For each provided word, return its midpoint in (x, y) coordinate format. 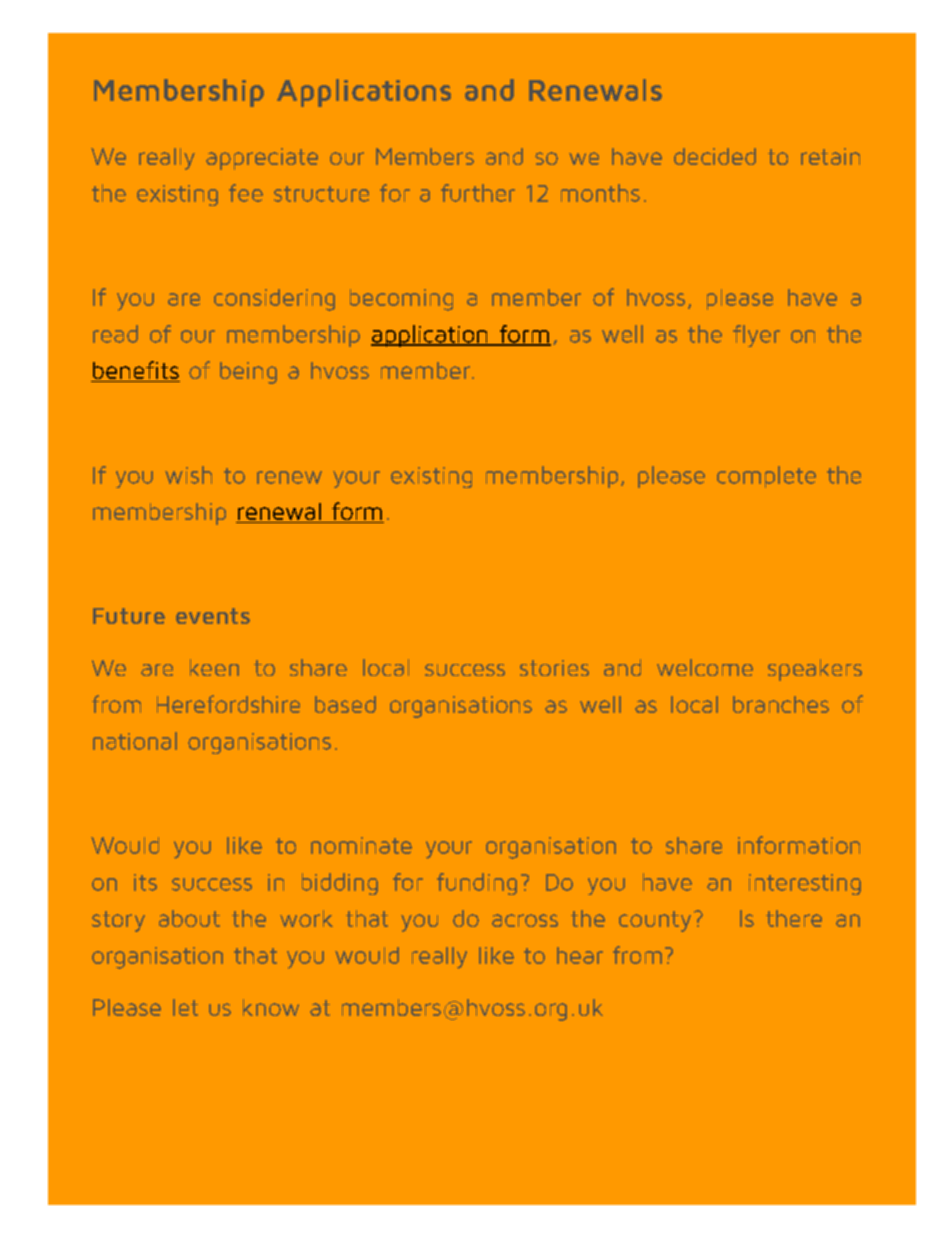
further (478, 193)
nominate (361, 845)
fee (246, 193)
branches (781, 704)
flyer (756, 336)
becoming (401, 300)
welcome (705, 667)
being (248, 373)
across (525, 920)
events (213, 616)
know (271, 1007)
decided (715, 156)
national (135, 741)
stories (554, 668)
